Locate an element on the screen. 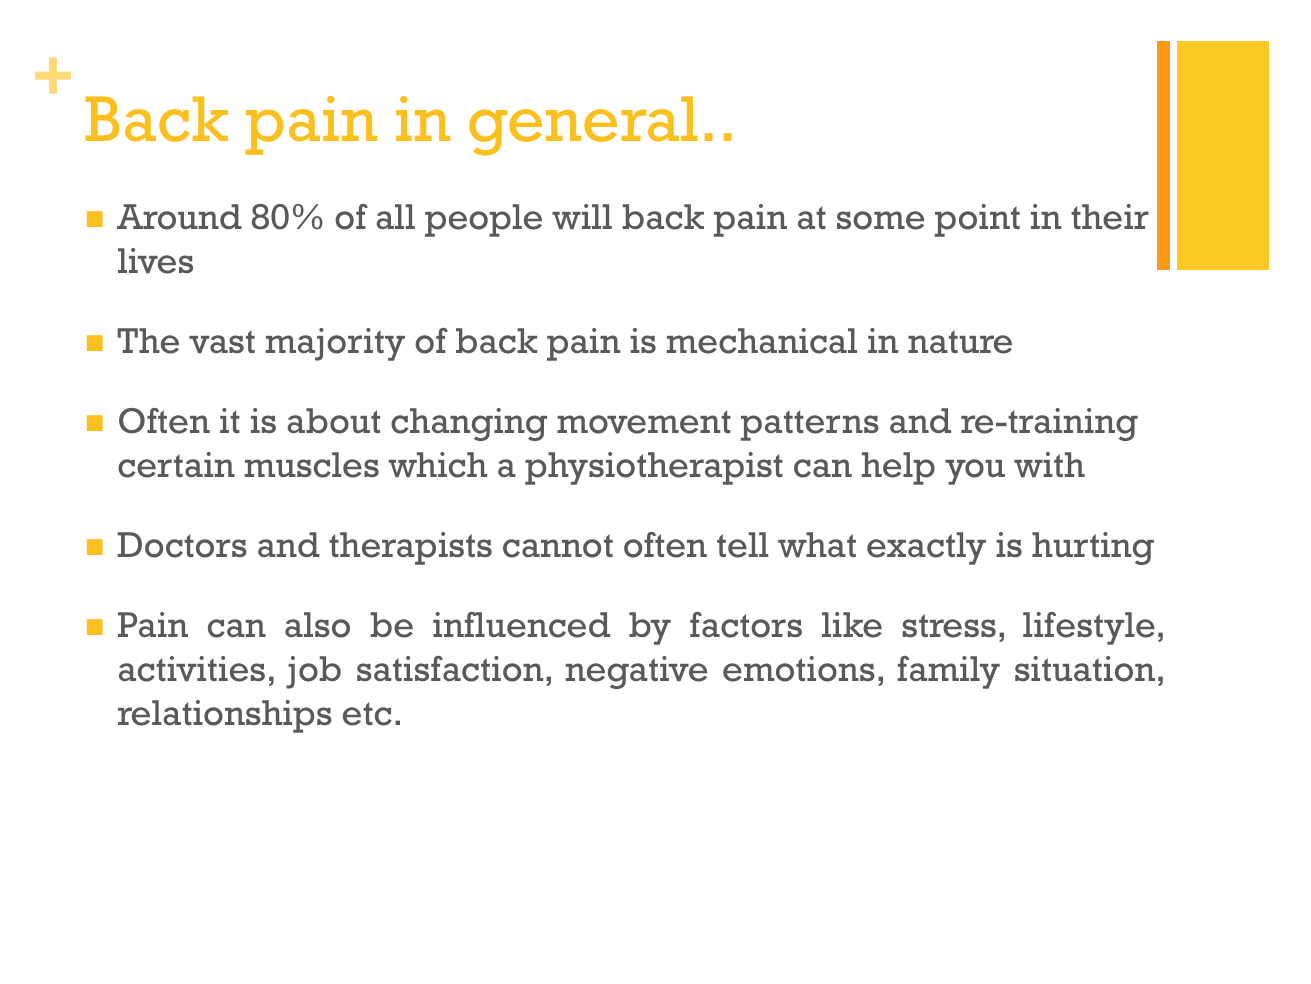 The height and width of the screenshot is (984, 1311). relationships is located at coordinates (225, 716).
